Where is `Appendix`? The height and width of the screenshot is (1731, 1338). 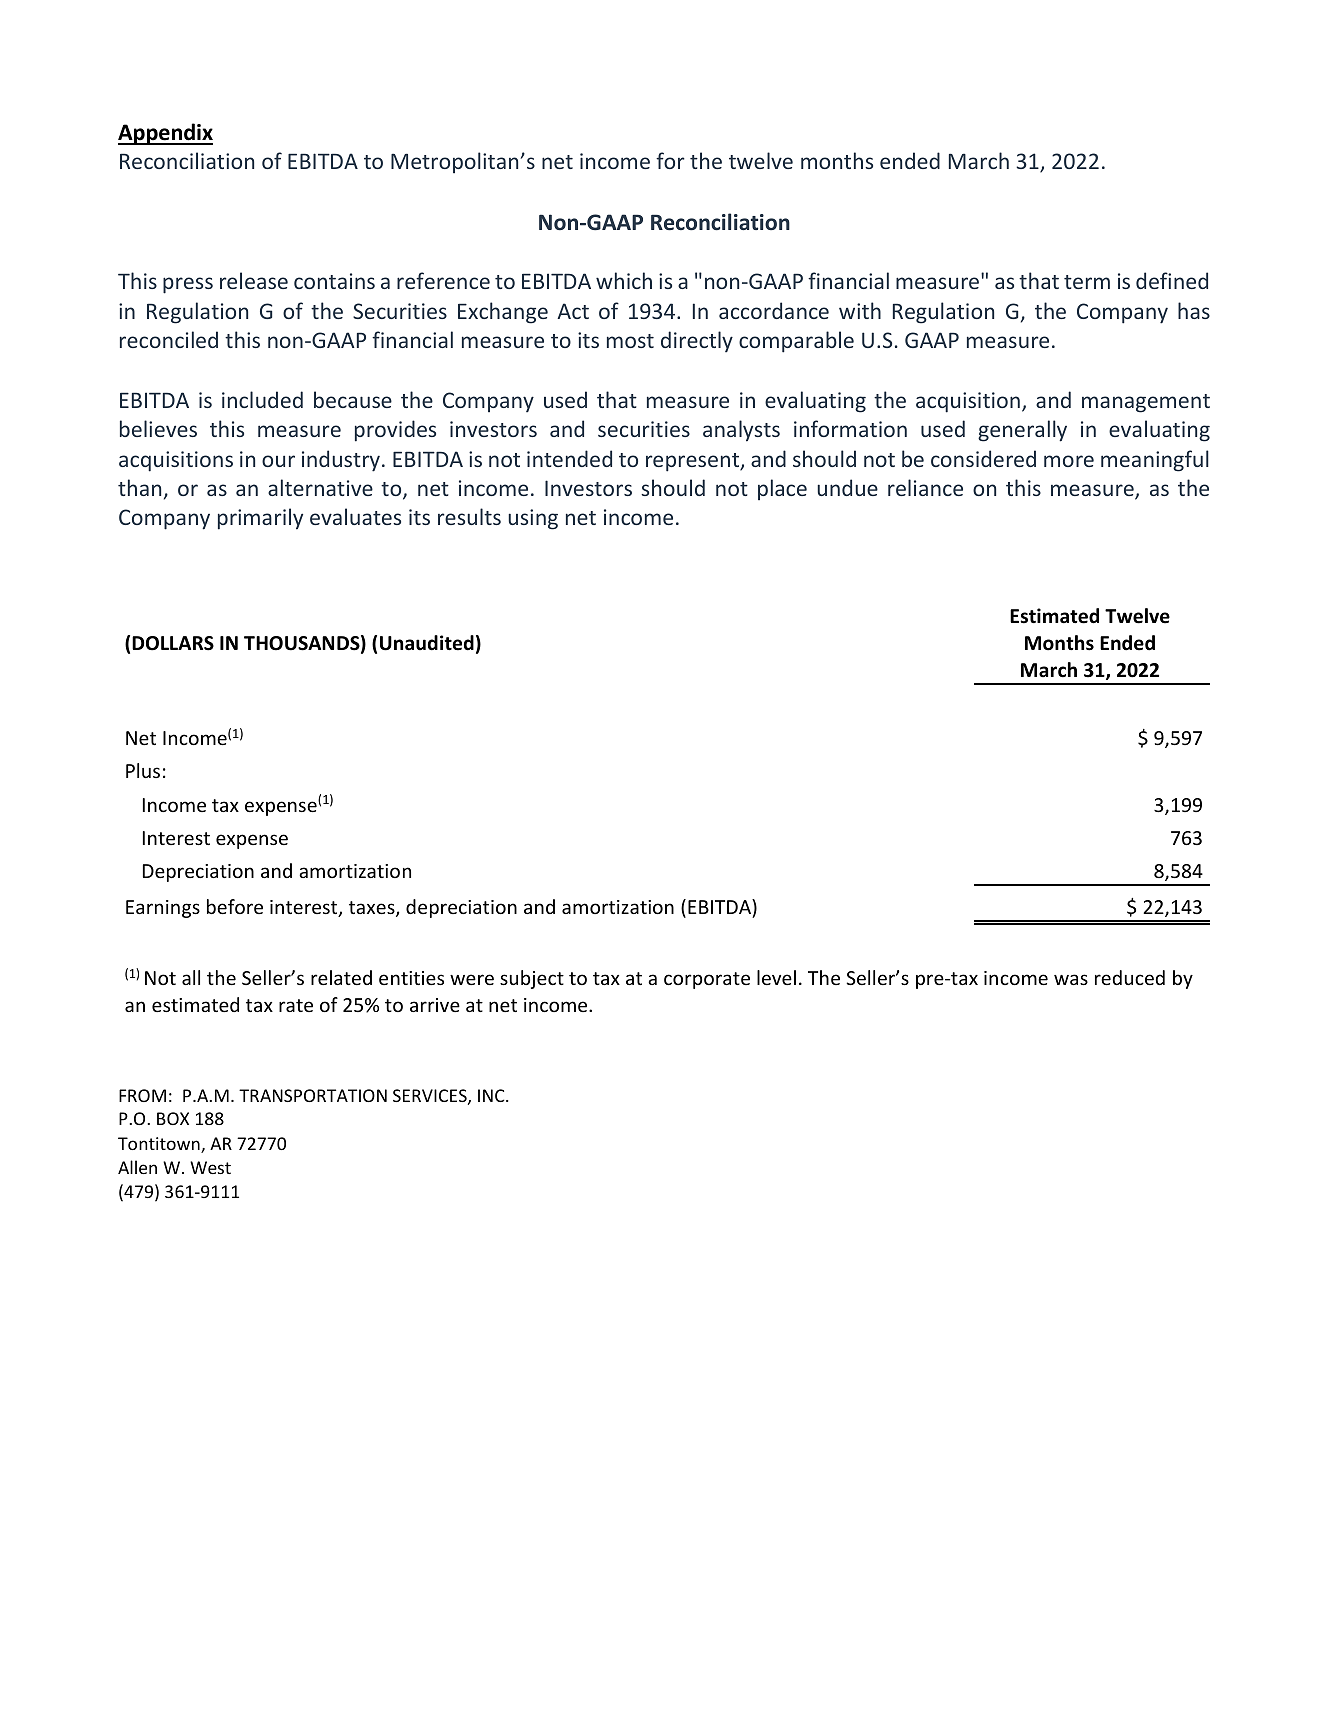 Appendix is located at coordinates (165, 134).
